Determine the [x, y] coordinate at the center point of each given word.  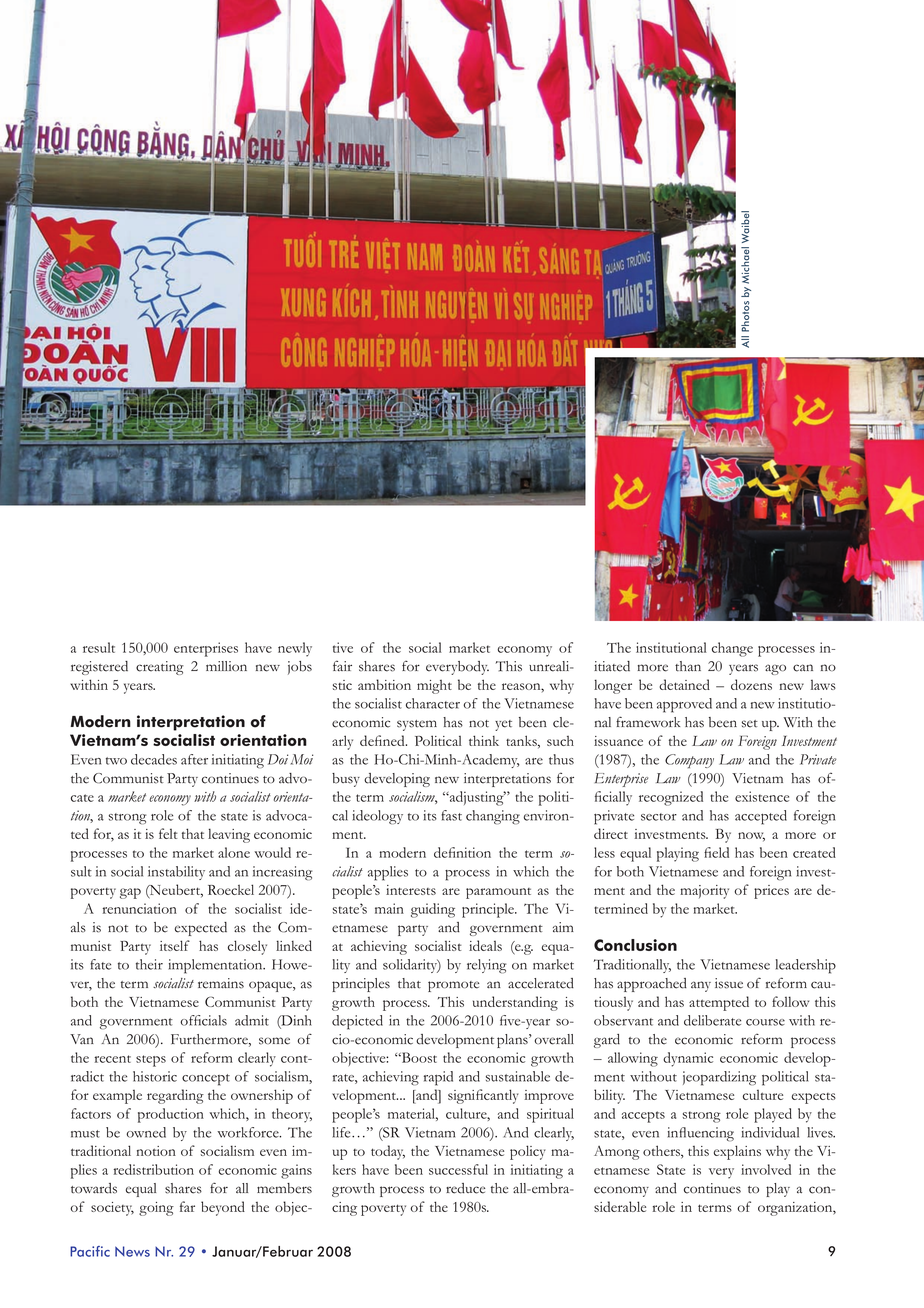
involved [766, 1169]
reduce [465, 1188]
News [132, 1251]
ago [775, 669]
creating [160, 668]
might [434, 687]
